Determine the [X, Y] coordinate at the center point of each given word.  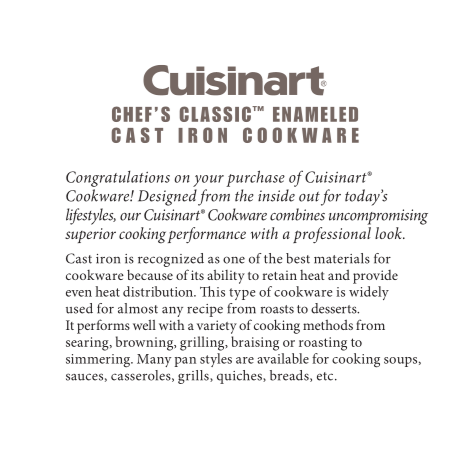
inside [276, 195]
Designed [167, 197]
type [242, 294]
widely [369, 293]
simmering [99, 360]
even [79, 293]
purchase [255, 178]
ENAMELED [315, 114]
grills [194, 377]
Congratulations [118, 179]
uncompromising [378, 217]
